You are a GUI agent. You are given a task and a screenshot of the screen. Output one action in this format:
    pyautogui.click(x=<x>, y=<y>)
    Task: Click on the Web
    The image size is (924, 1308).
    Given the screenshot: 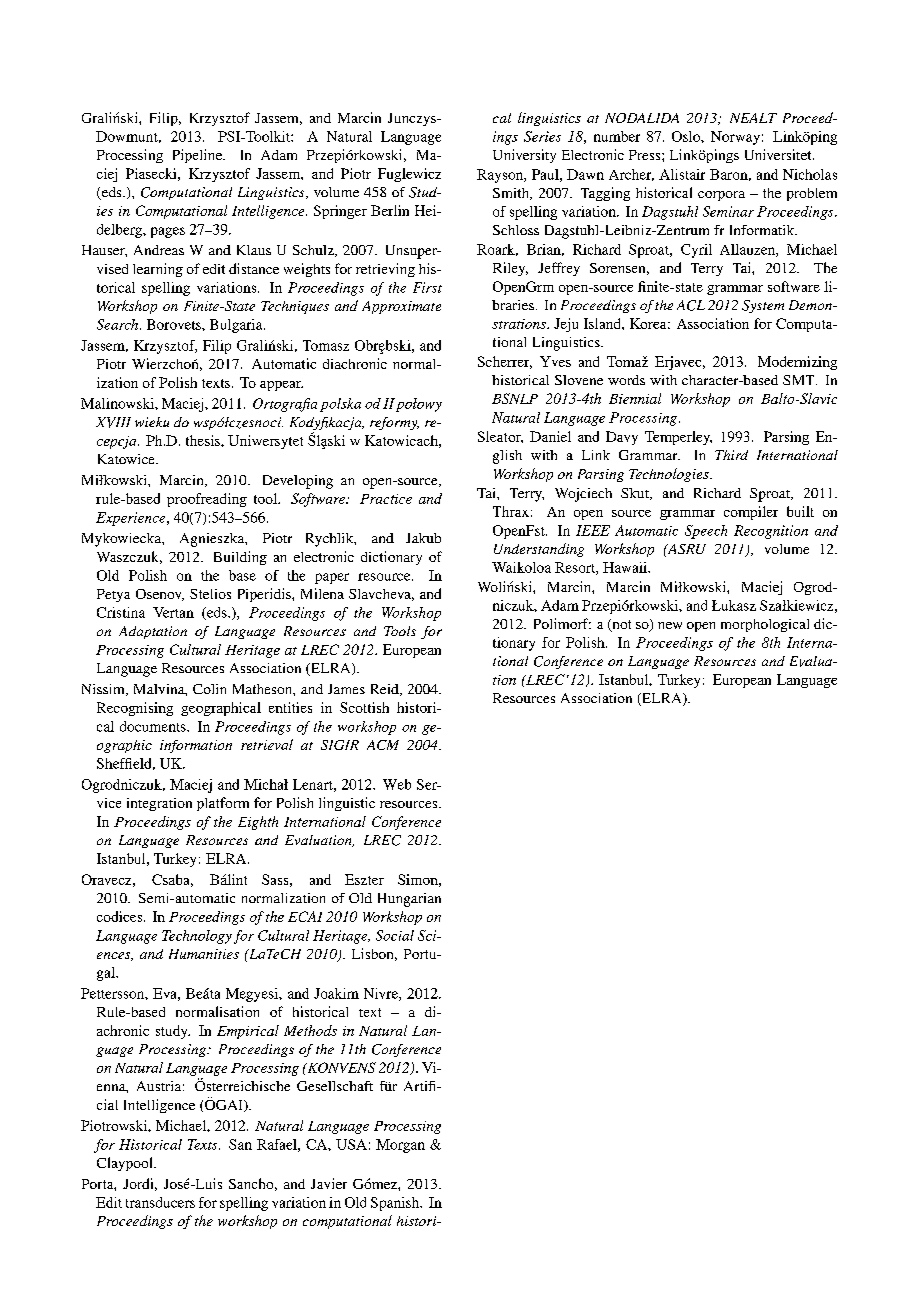 What is the action you would take?
    pyautogui.click(x=397, y=784)
